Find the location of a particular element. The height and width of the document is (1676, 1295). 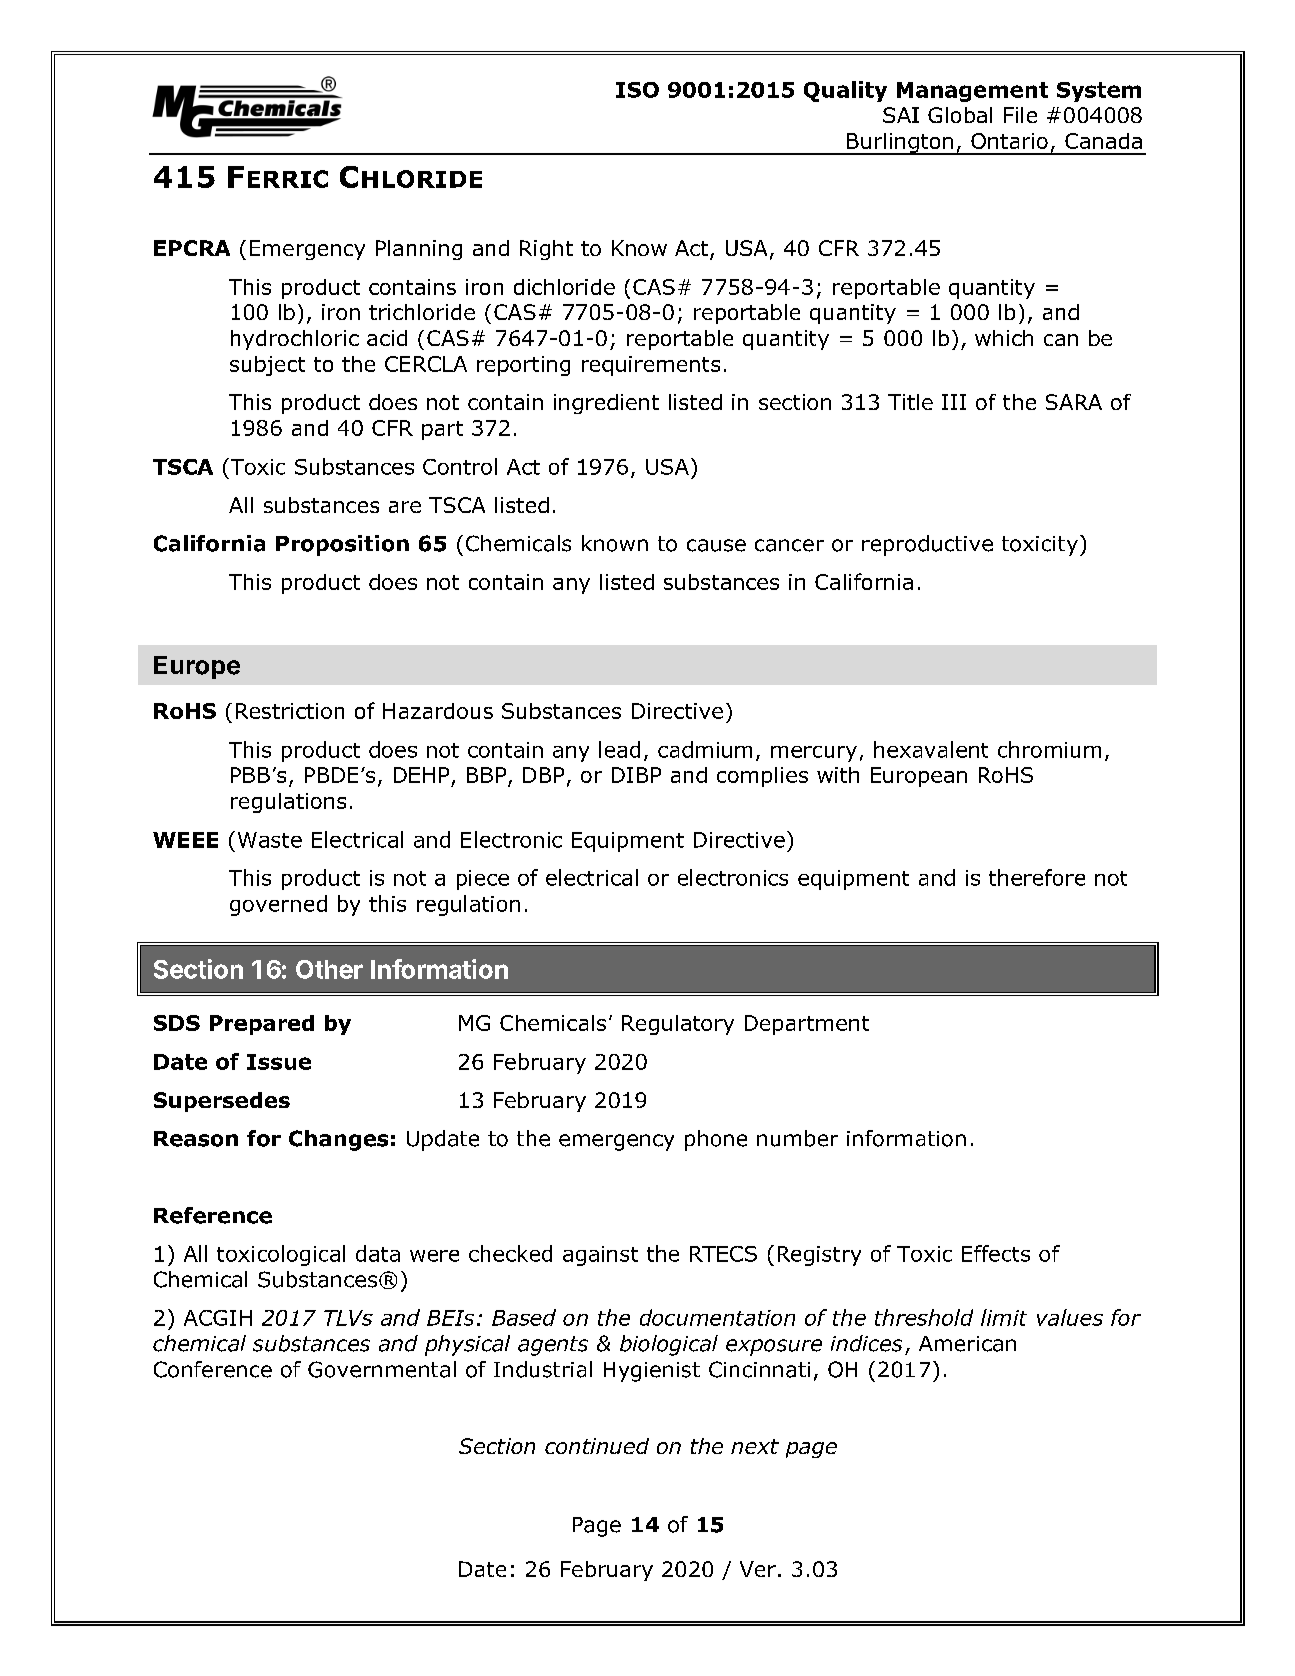

chromium is located at coordinates (1049, 749).
